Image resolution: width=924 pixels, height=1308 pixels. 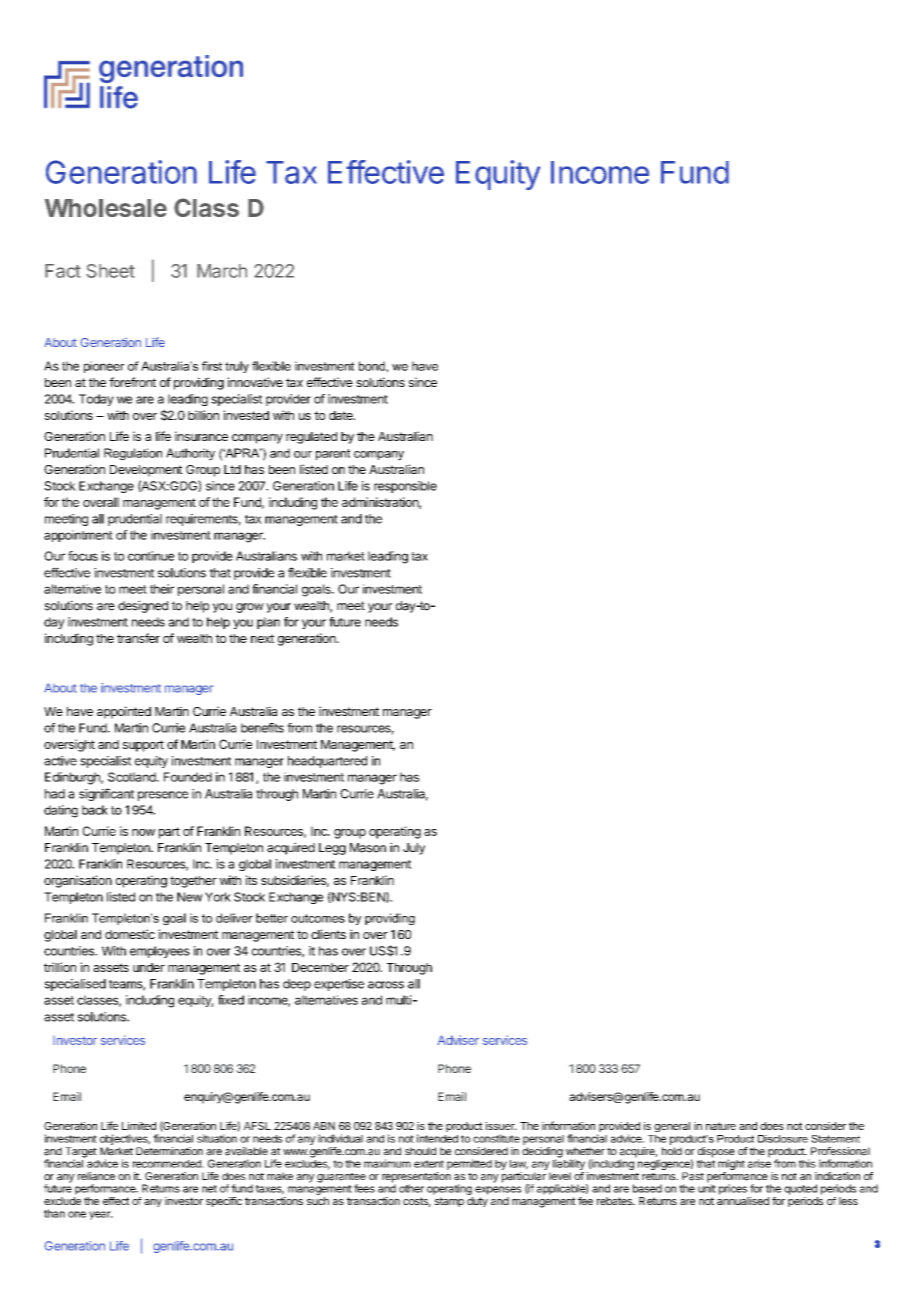 I want to click on Wholesale, so click(x=106, y=208).
